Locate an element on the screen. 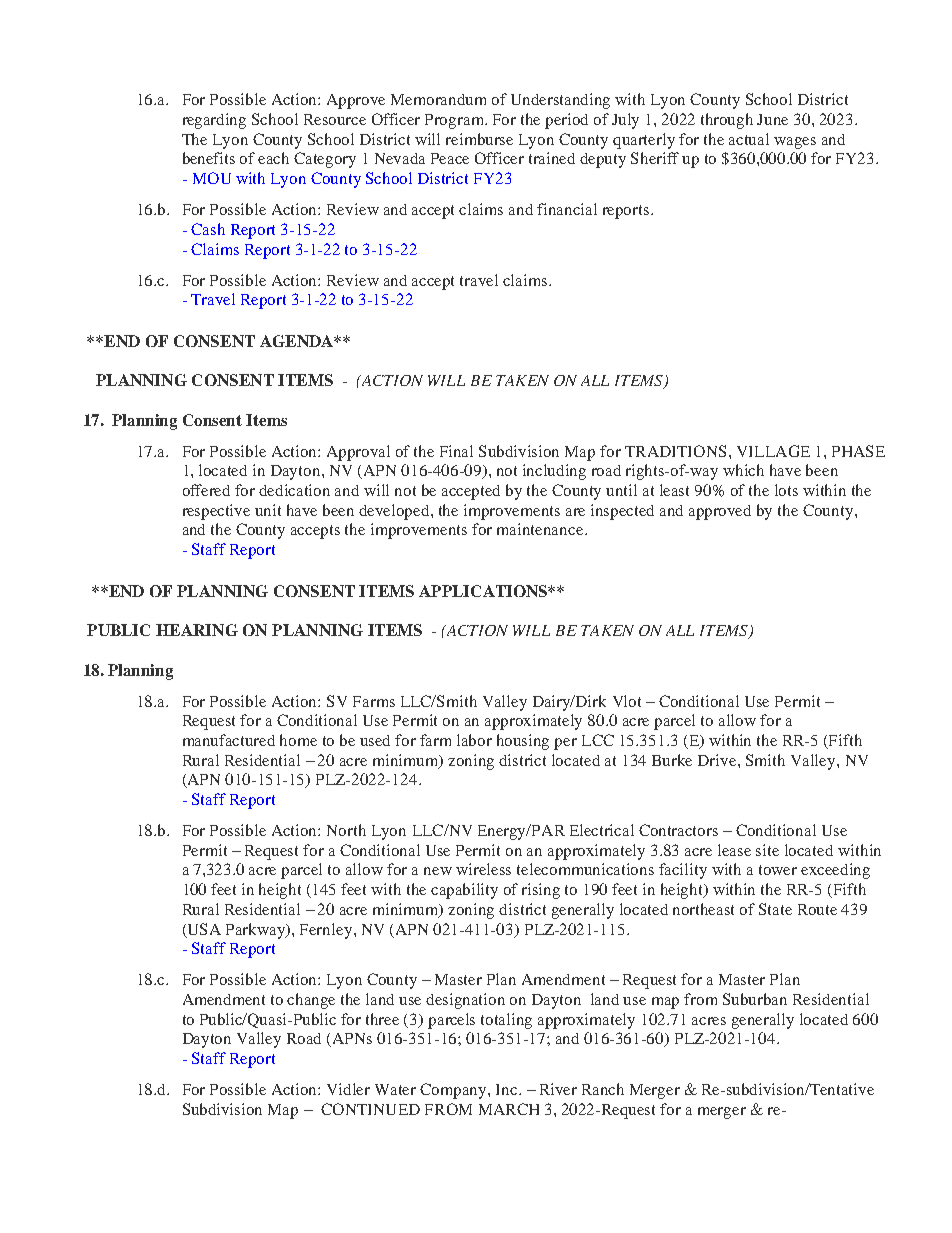 Image resolution: width=952 pixels, height=1233 pixels. CONTINUED is located at coordinates (370, 1109).
